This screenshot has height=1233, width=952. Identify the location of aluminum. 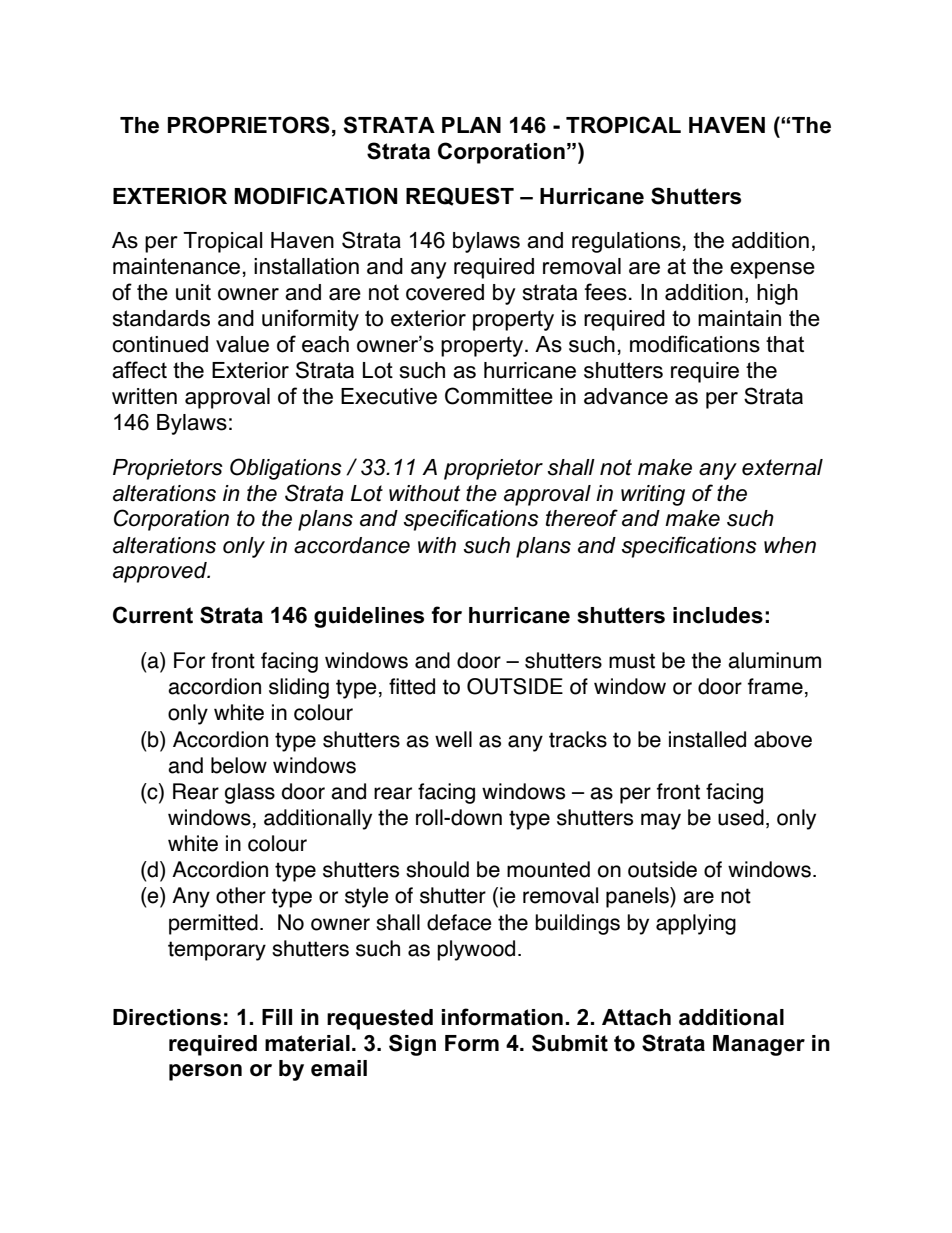
(774, 660).
